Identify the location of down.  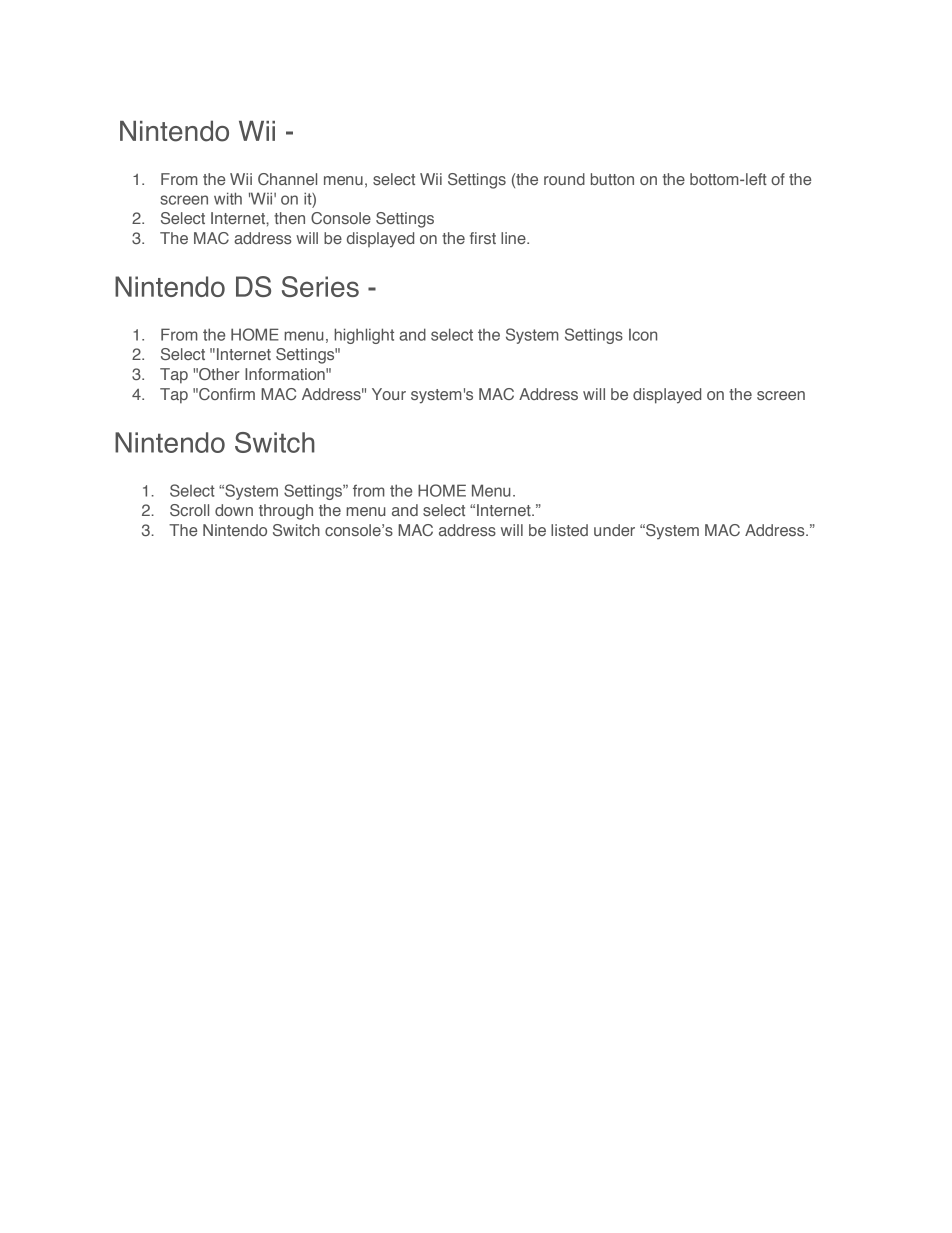
(234, 510).
